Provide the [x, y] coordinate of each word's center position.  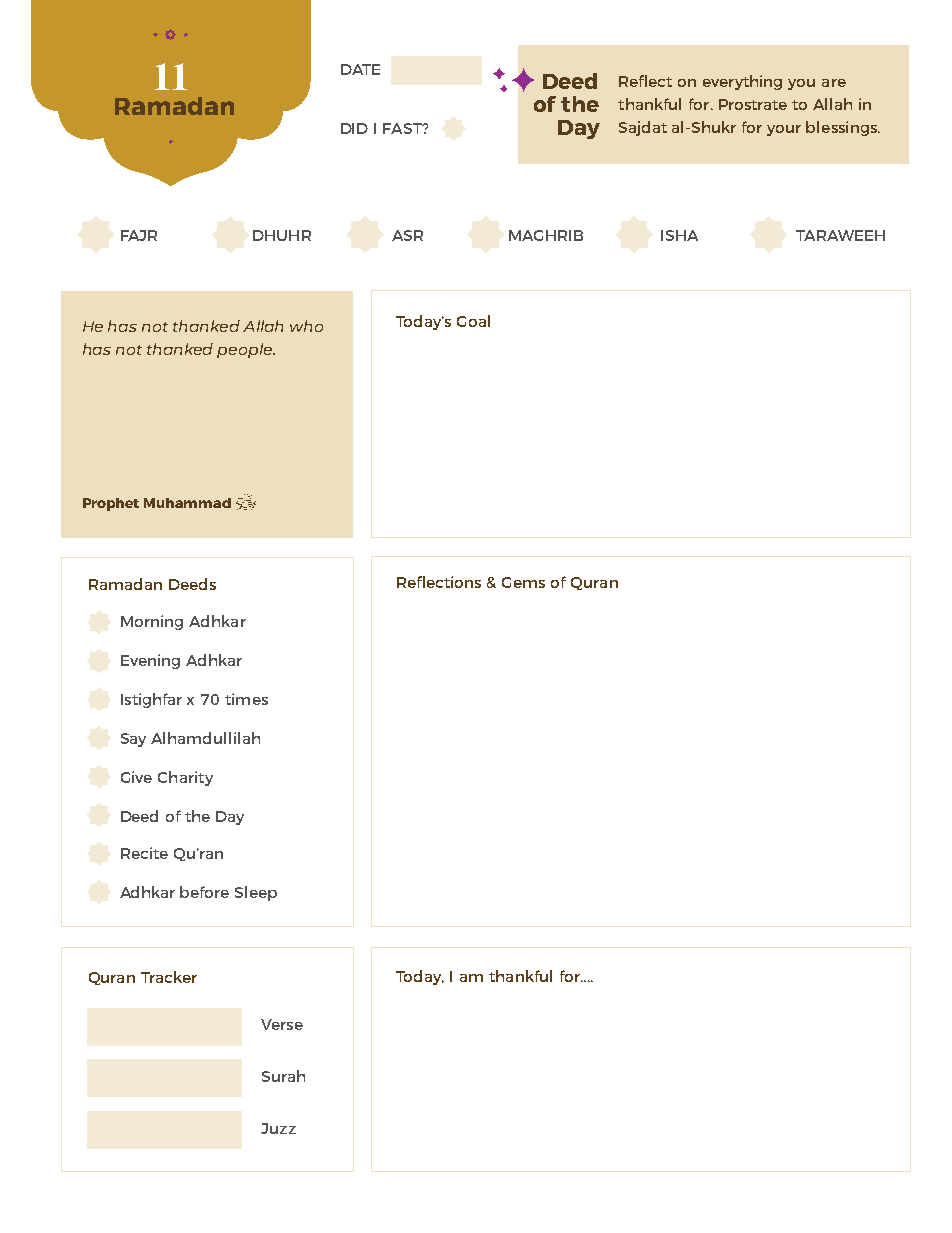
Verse [282, 1024]
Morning [152, 622]
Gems [523, 582]
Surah [283, 1076]
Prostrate [753, 104]
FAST [403, 128]
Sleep [256, 893]
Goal [473, 321]
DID [354, 128]
